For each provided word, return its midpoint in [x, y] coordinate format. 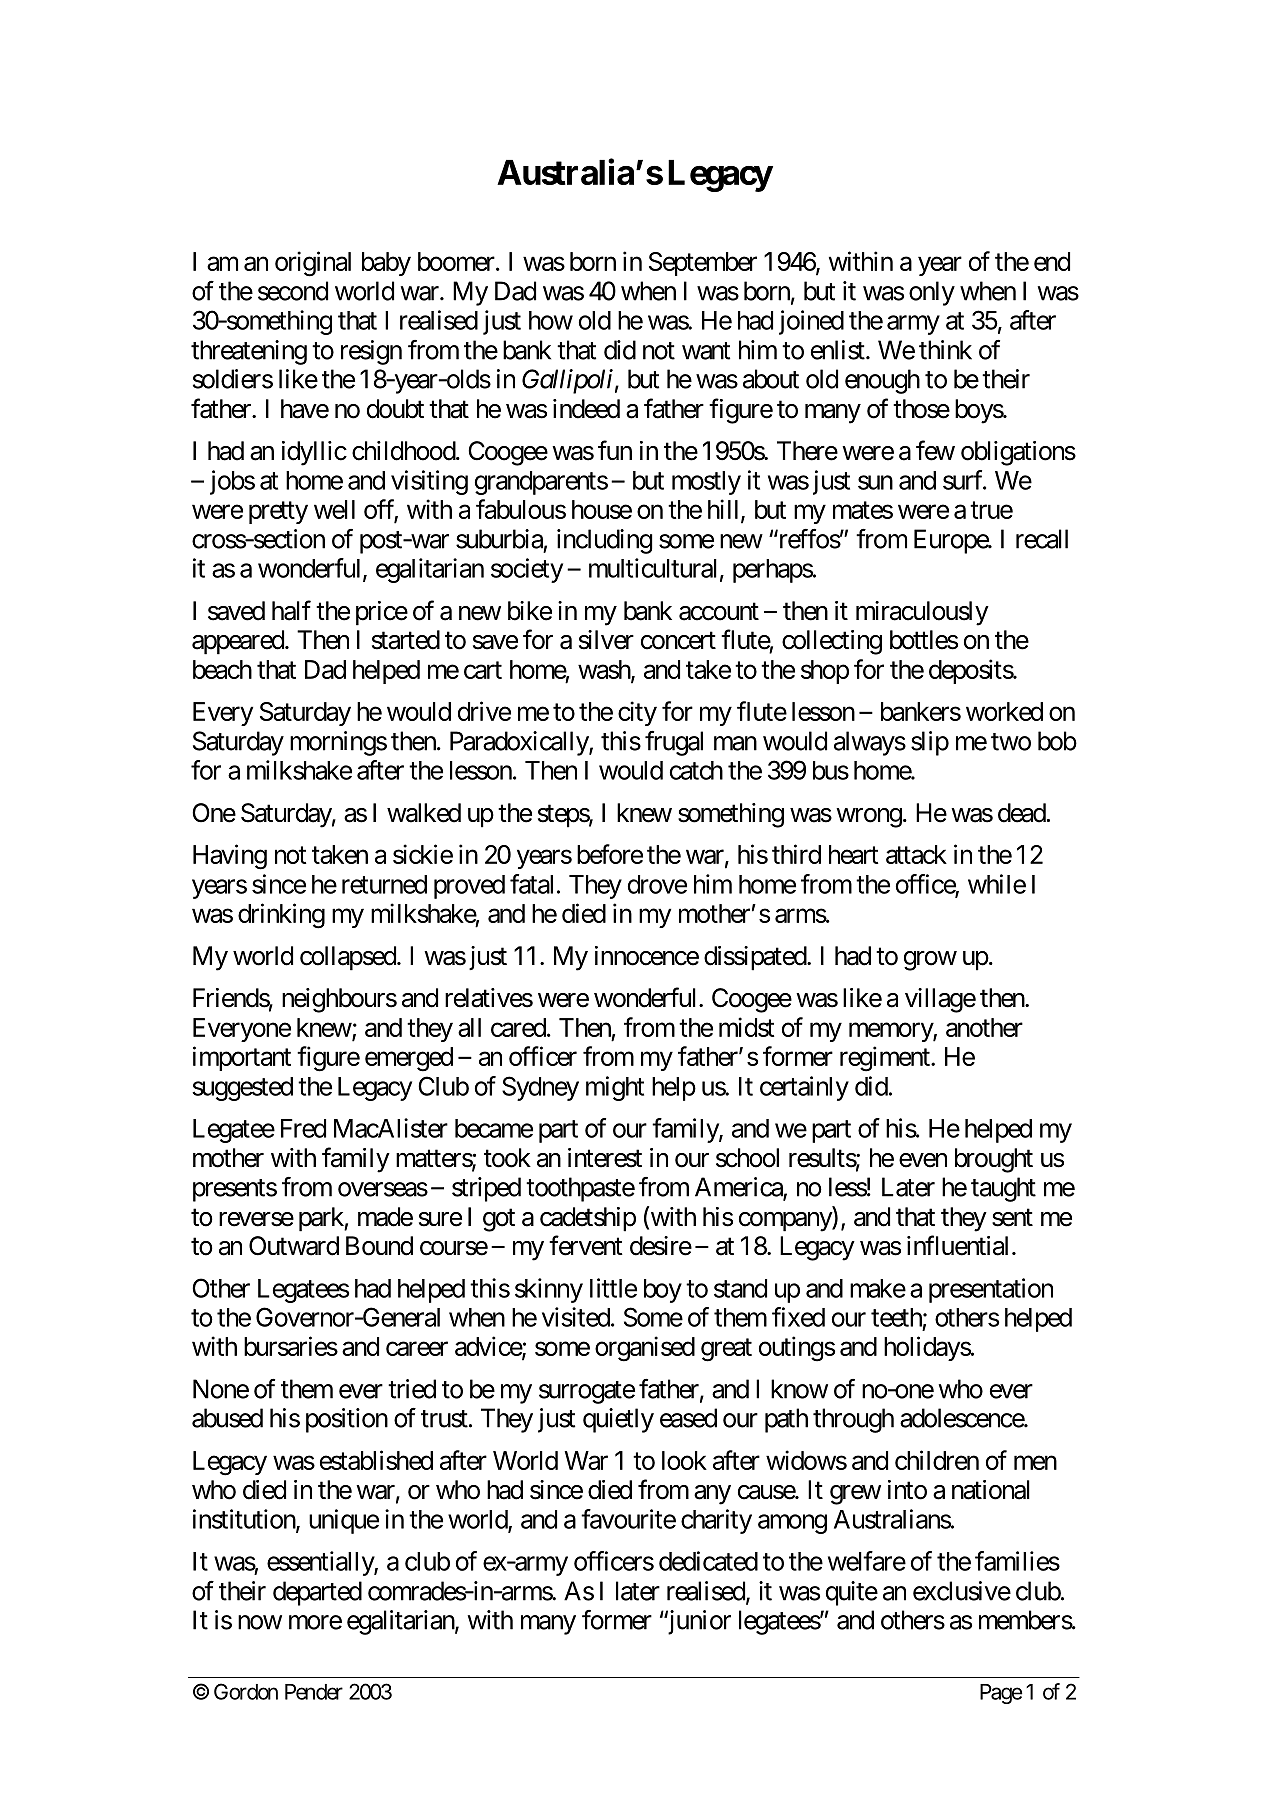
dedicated [708, 1561]
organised [645, 1349]
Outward [294, 1246]
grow [930, 961]
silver [606, 640]
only [932, 293]
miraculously [922, 613]
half [291, 610]
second [293, 291]
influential [960, 1245]
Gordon [246, 1691]
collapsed [348, 958]
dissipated [756, 958]
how [551, 320]
